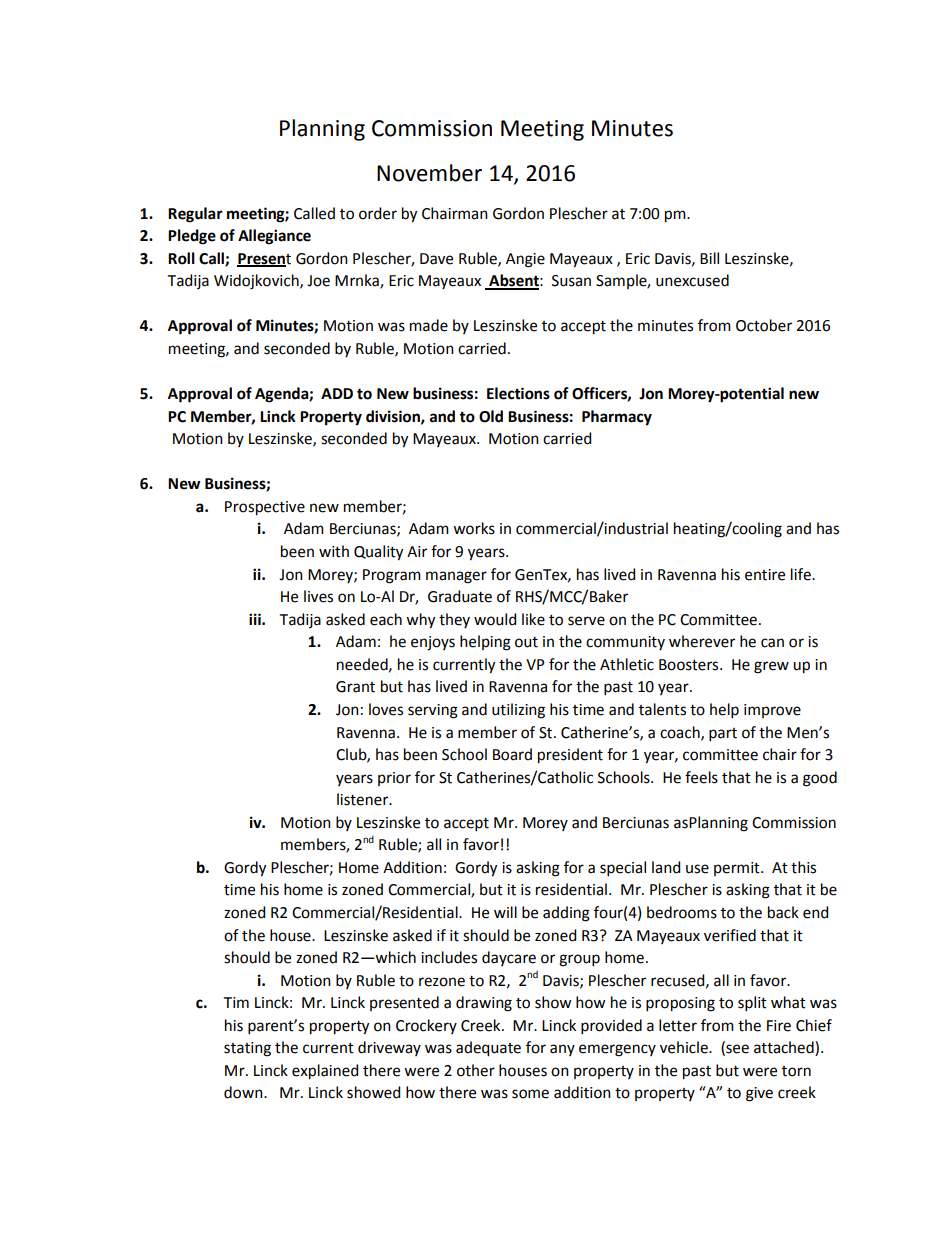  Describe the element at coordinates (247, 1049) in the screenshot. I see `stating` at that location.
